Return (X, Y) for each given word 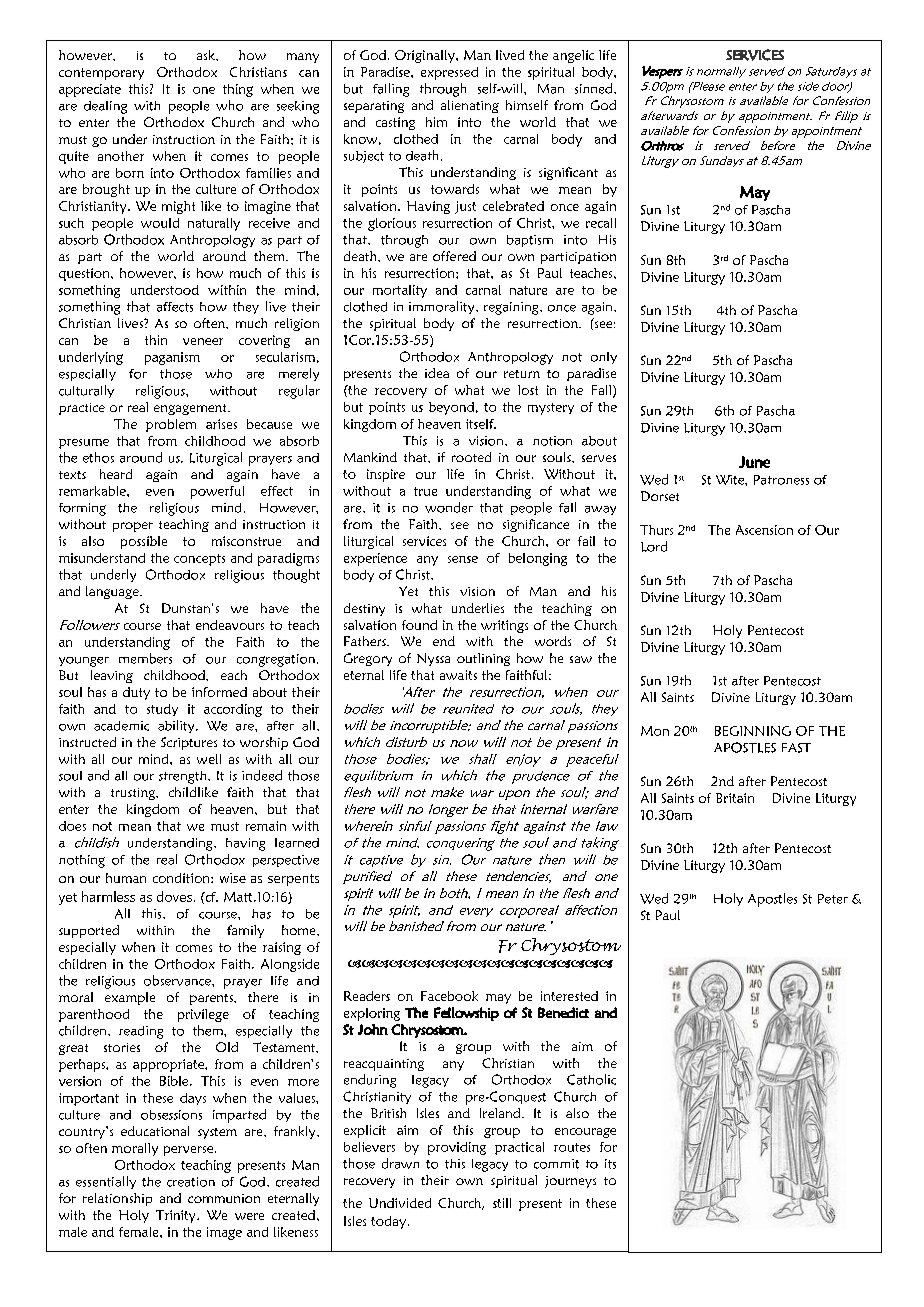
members (145, 658)
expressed (449, 73)
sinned (595, 88)
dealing (105, 107)
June (754, 462)
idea (437, 373)
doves (176, 896)
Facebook (449, 996)
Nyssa (433, 659)
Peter (833, 899)
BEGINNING (753, 731)
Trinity (177, 1216)
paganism (172, 358)
